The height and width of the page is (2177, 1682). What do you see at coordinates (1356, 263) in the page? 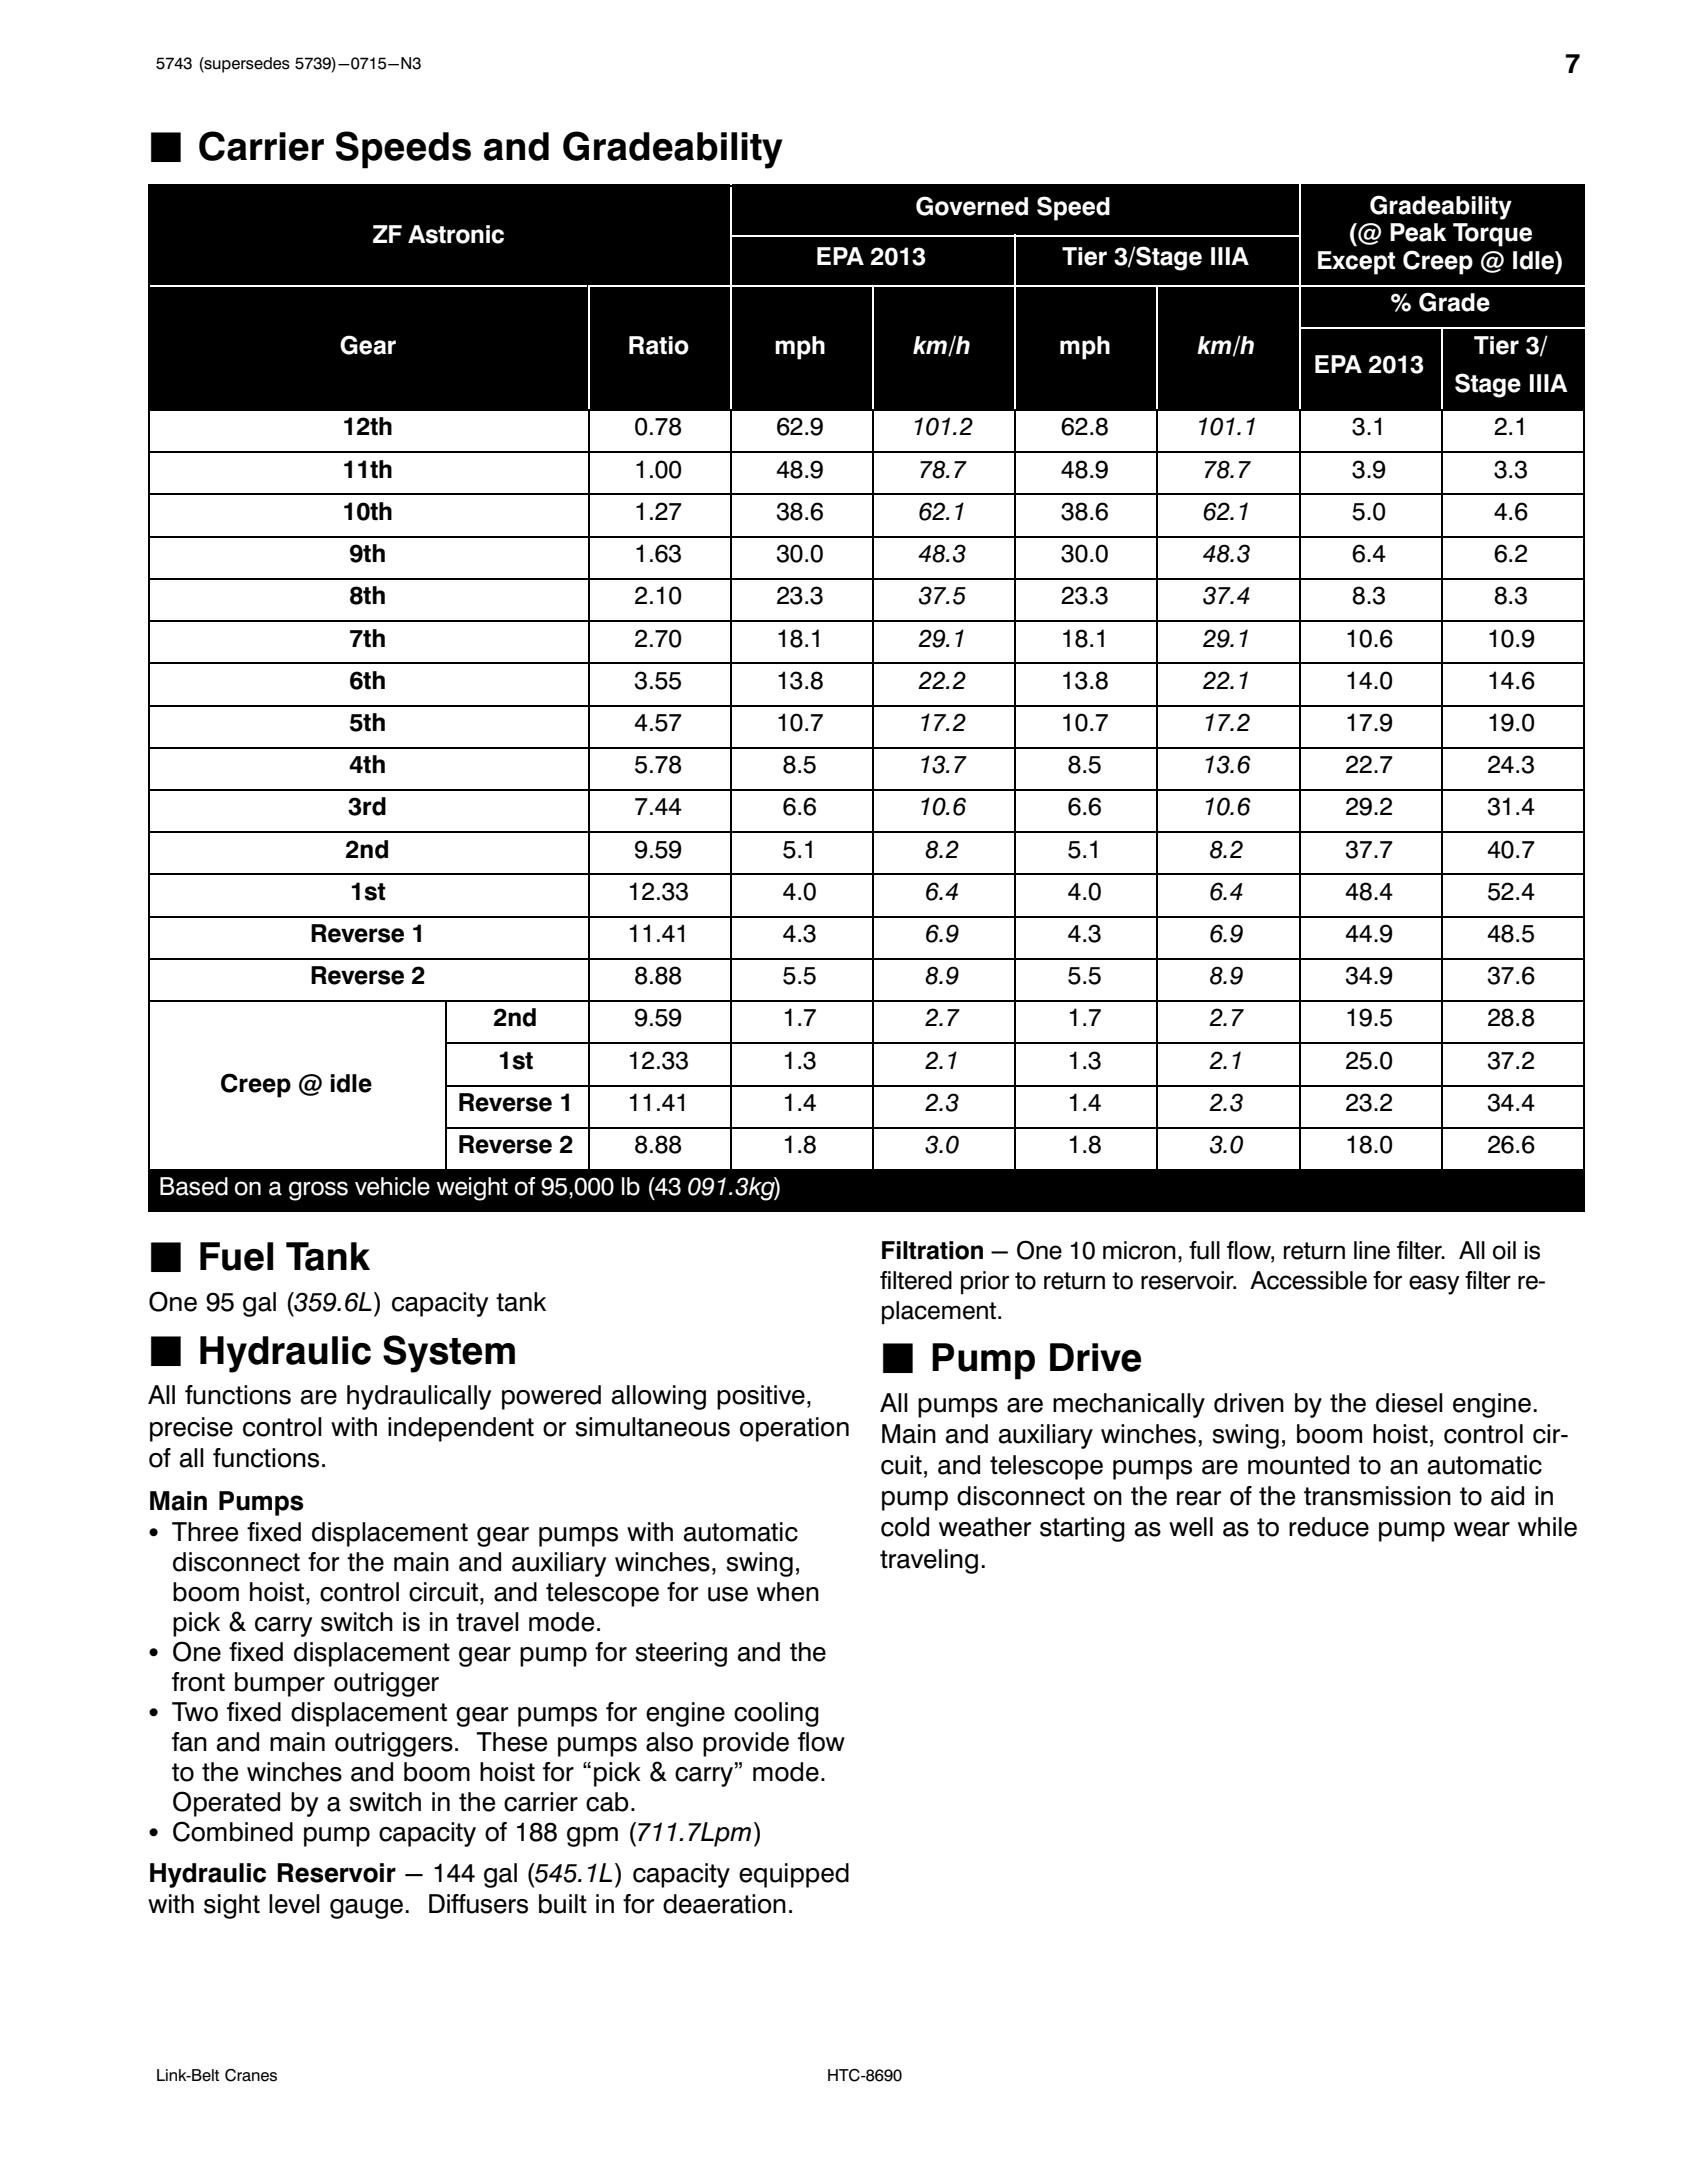
I see `Except` at bounding box center [1356, 263].
